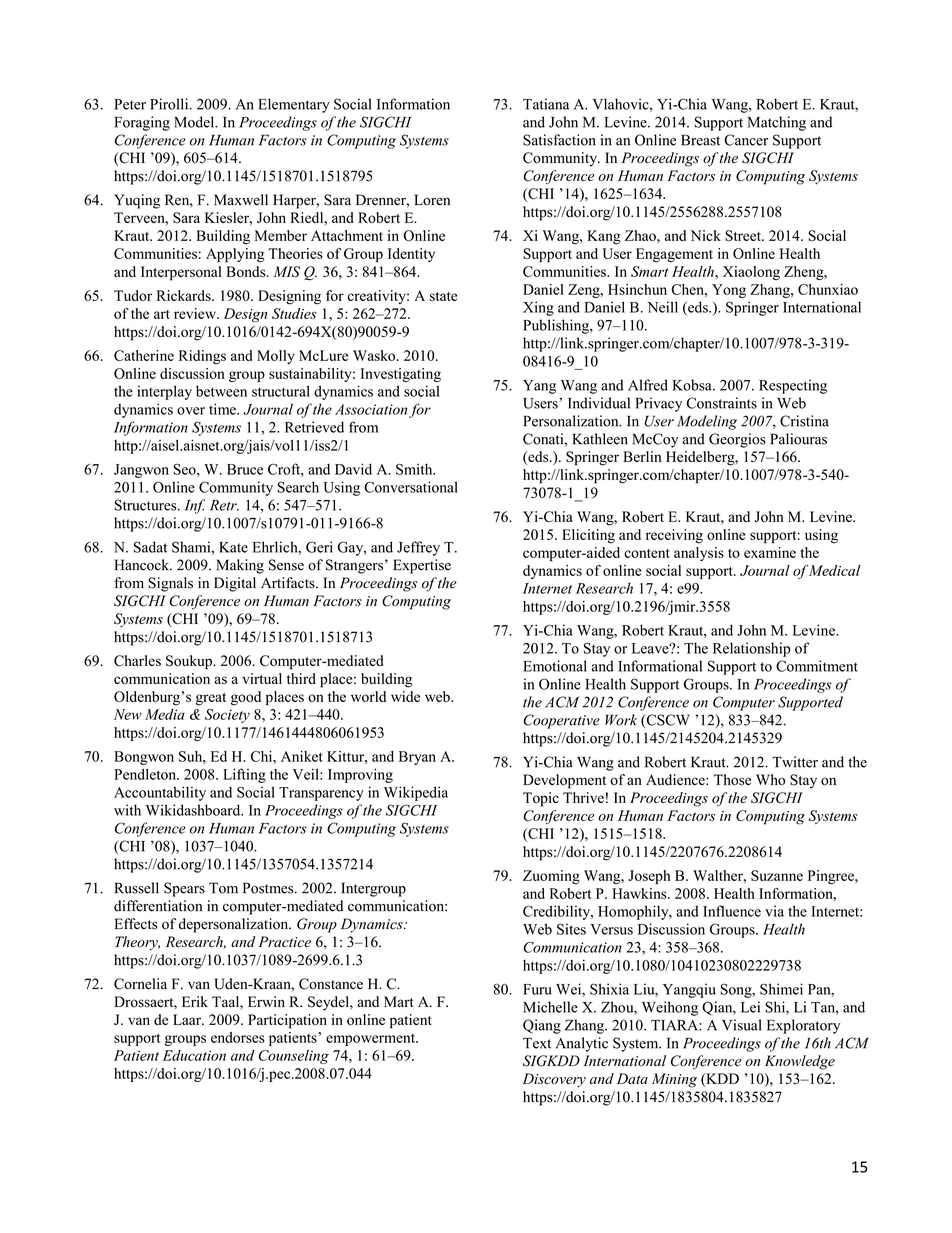 The height and width of the screenshot is (1233, 952). Describe the element at coordinates (546, 104) in the screenshot. I see `Tatiana` at that location.
